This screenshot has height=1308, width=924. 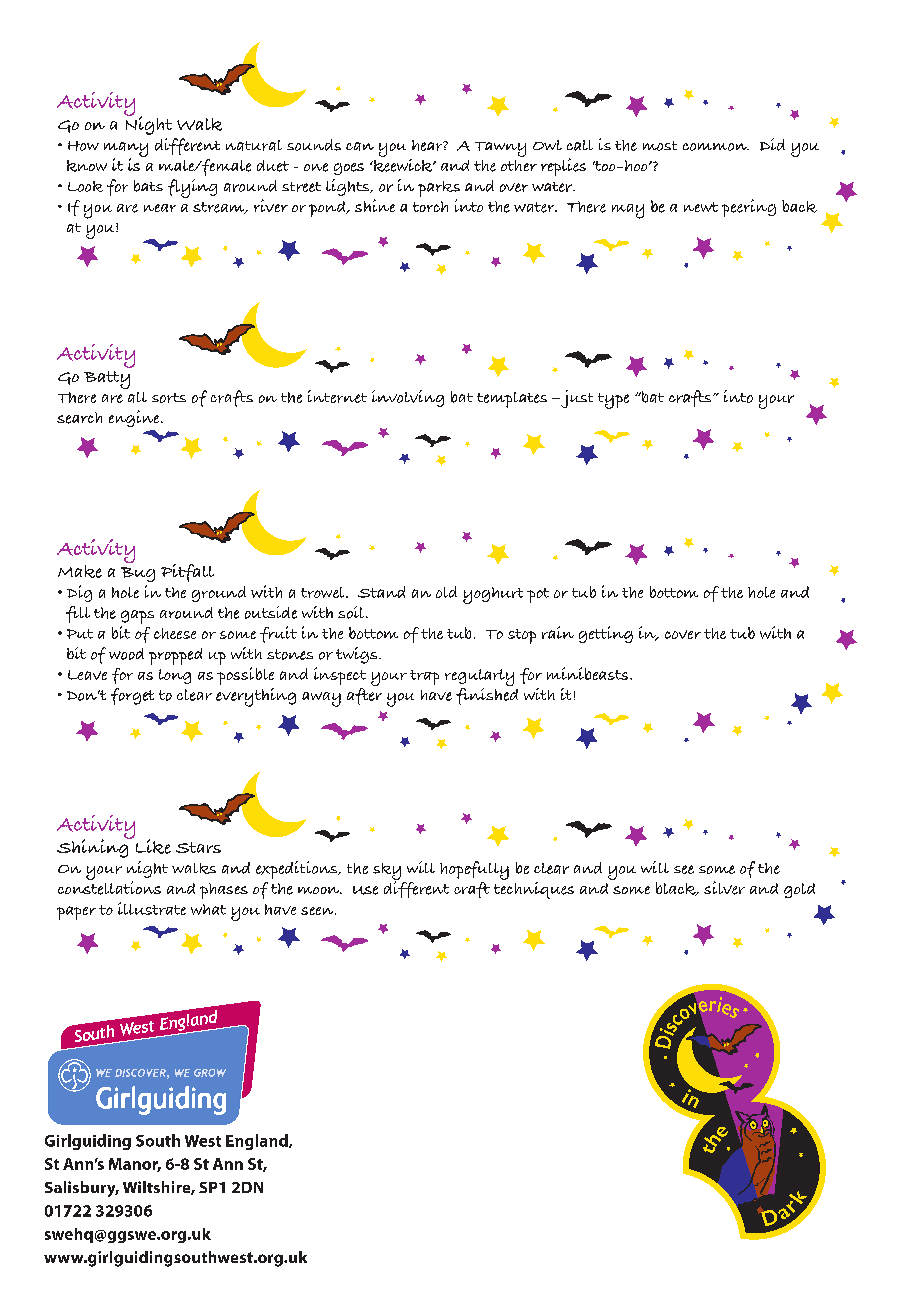 I want to click on bats, so click(x=148, y=186).
